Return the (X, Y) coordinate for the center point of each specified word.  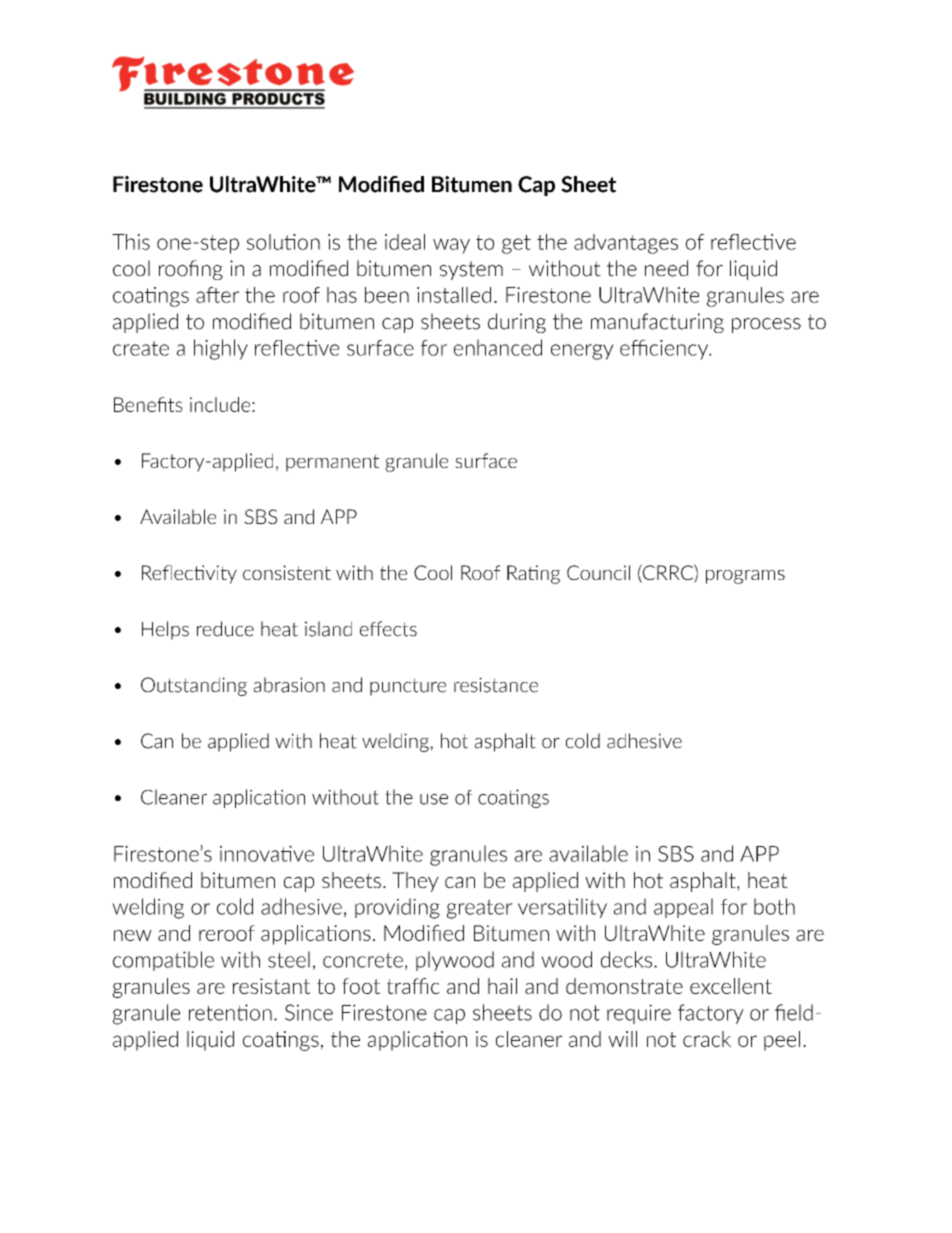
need (666, 268)
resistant (271, 986)
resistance (496, 685)
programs (745, 577)
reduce (225, 629)
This (131, 242)
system (471, 270)
